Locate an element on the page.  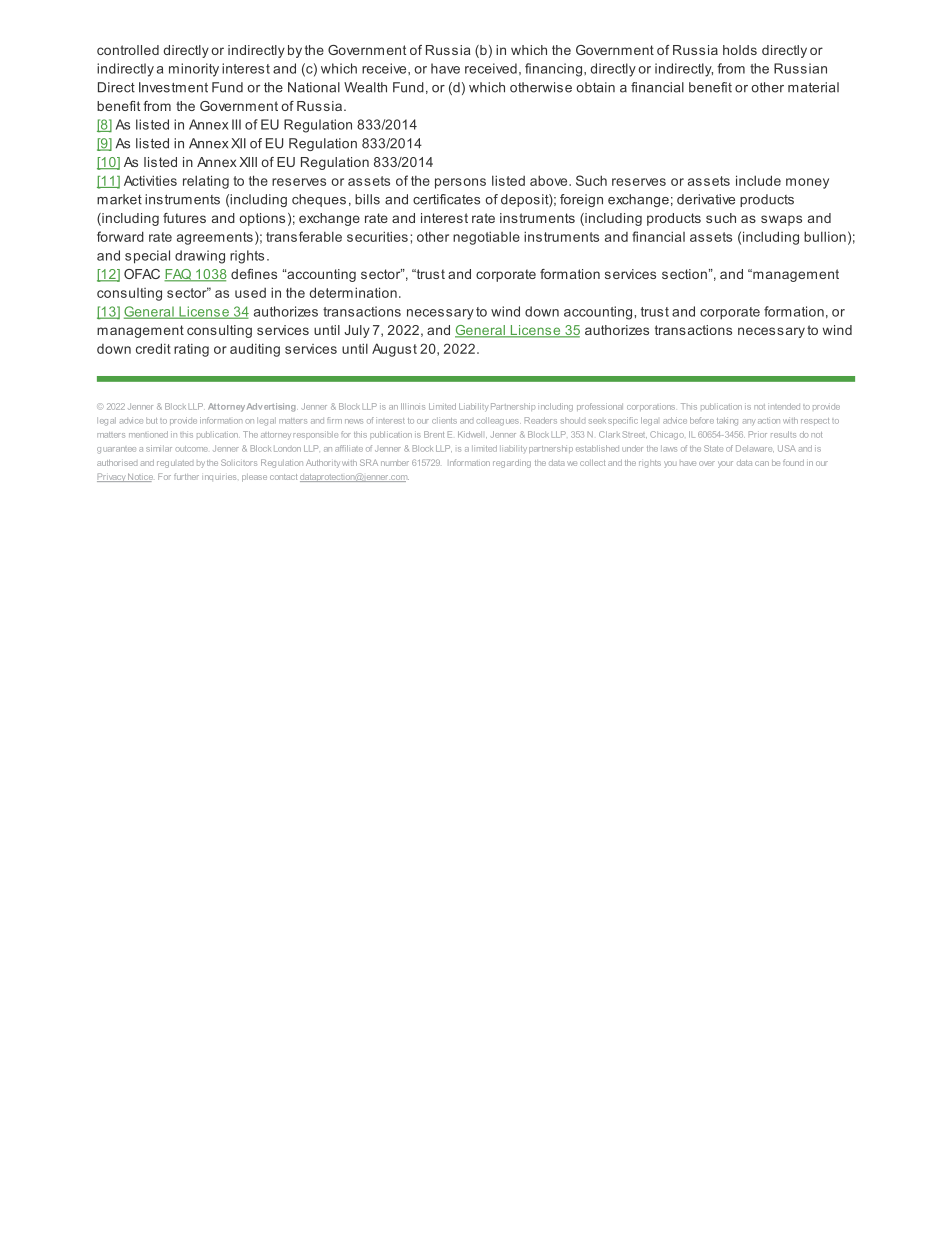
minority is located at coordinates (194, 70).
